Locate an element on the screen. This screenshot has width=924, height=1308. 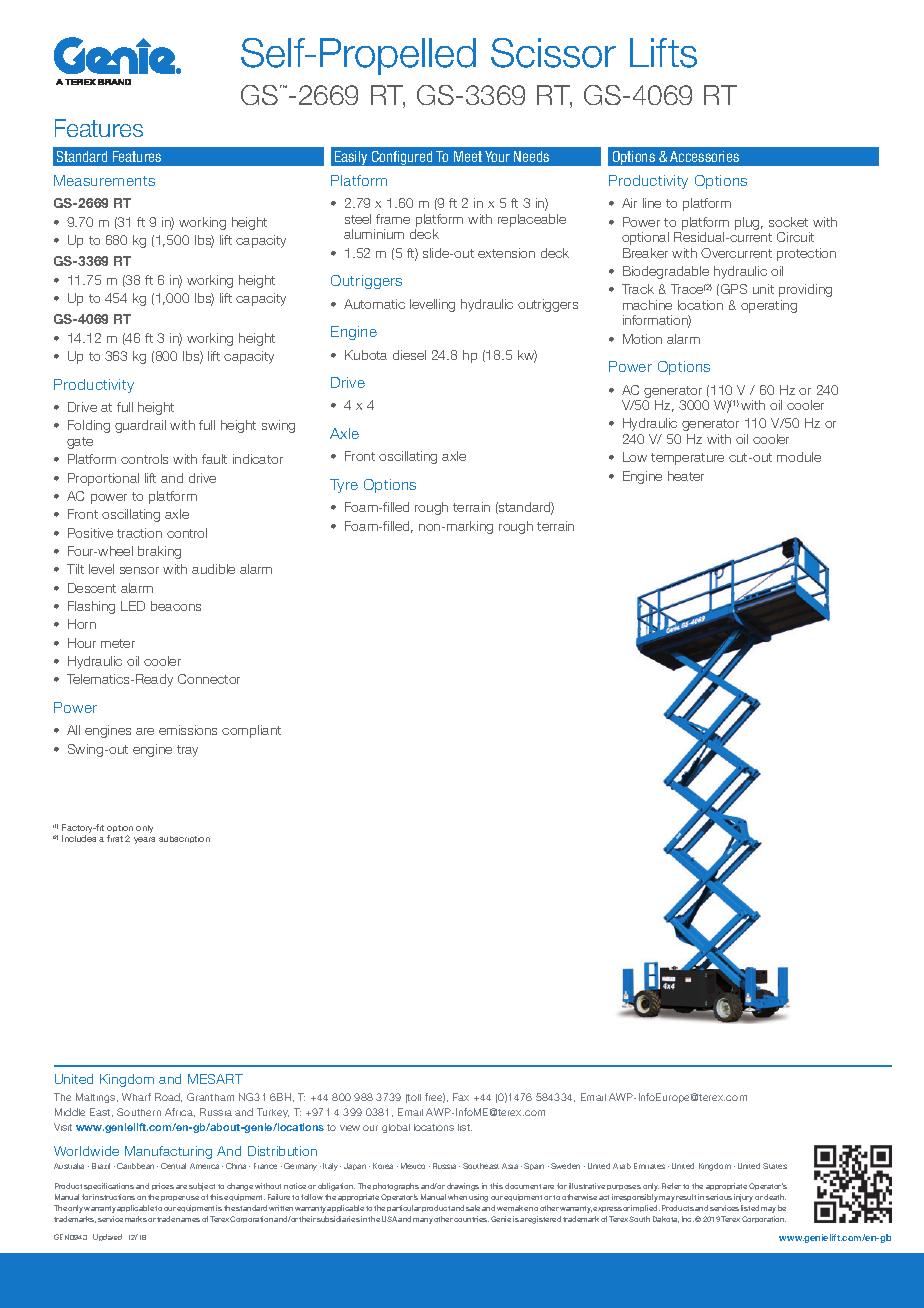
Measurements is located at coordinates (104, 180).
